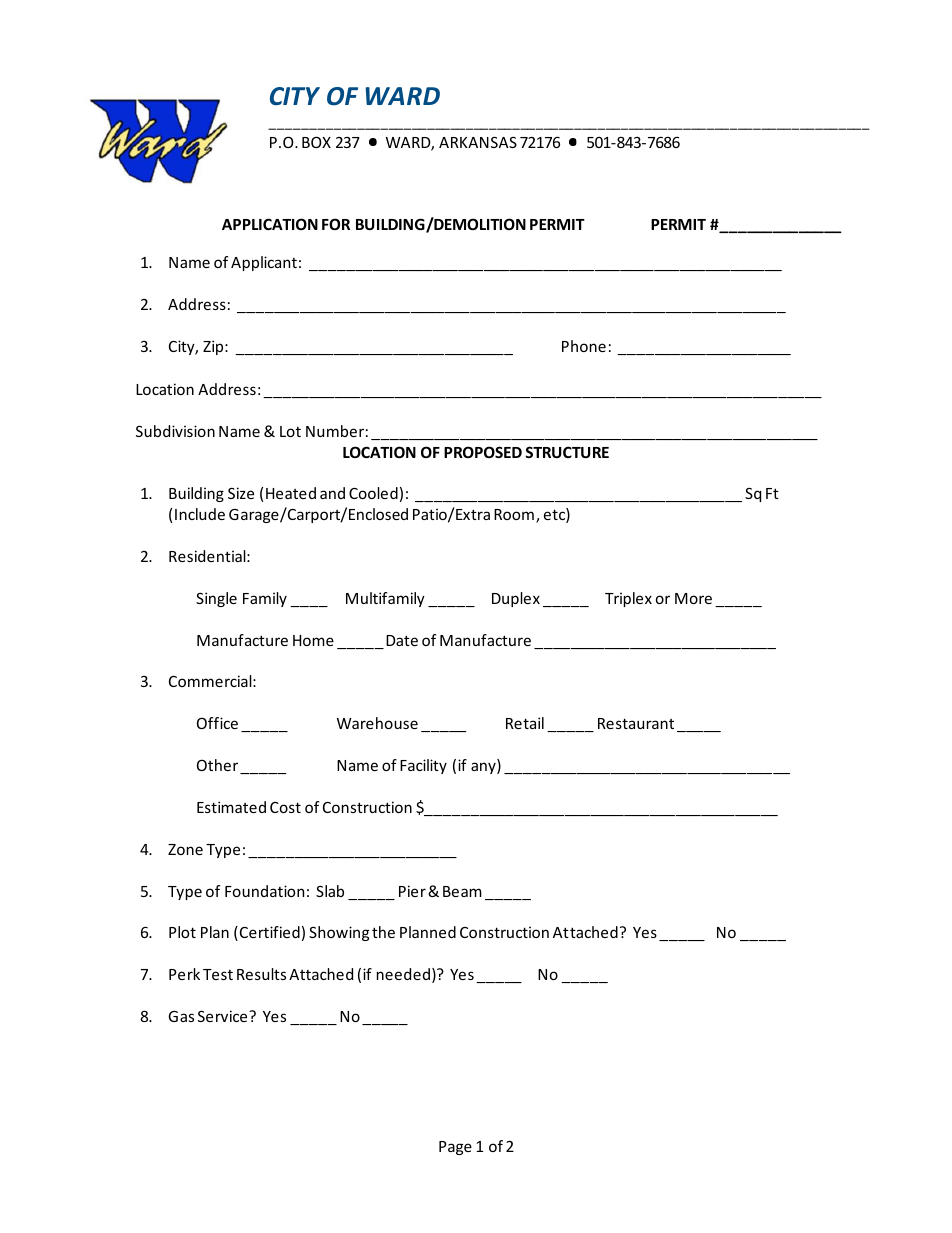 Image resolution: width=952 pixels, height=1233 pixels. Describe the element at coordinates (224, 1016) in the screenshot. I see `Service` at that location.
